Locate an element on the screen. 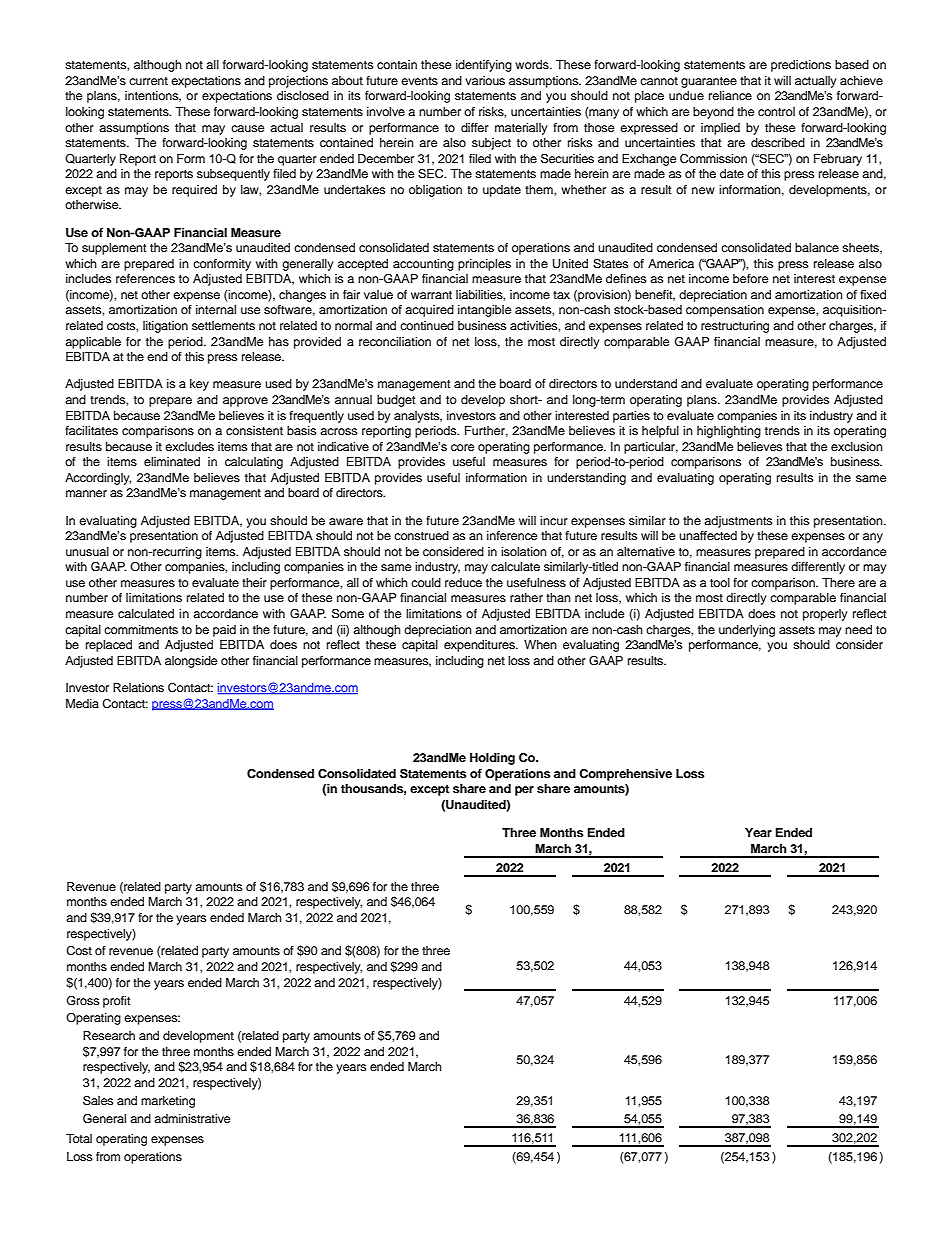 This screenshot has height=1233, width=952. marketing is located at coordinates (168, 1102).
